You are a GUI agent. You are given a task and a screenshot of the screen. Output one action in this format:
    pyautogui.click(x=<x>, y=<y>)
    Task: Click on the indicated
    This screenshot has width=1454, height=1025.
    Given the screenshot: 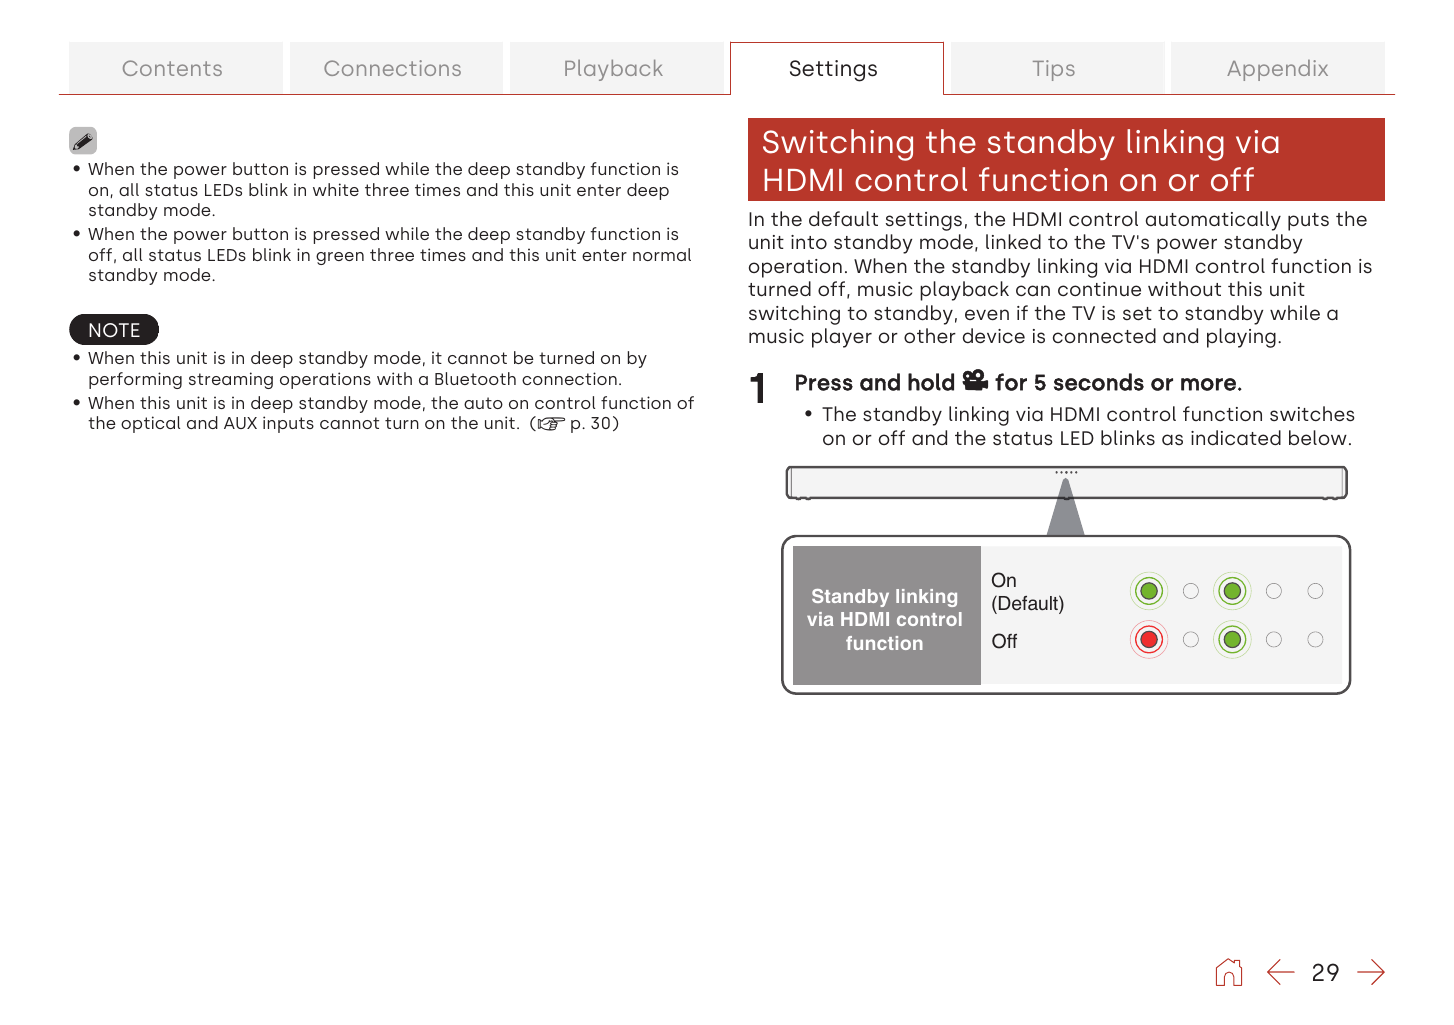 What is the action you would take?
    pyautogui.click(x=1236, y=438)
